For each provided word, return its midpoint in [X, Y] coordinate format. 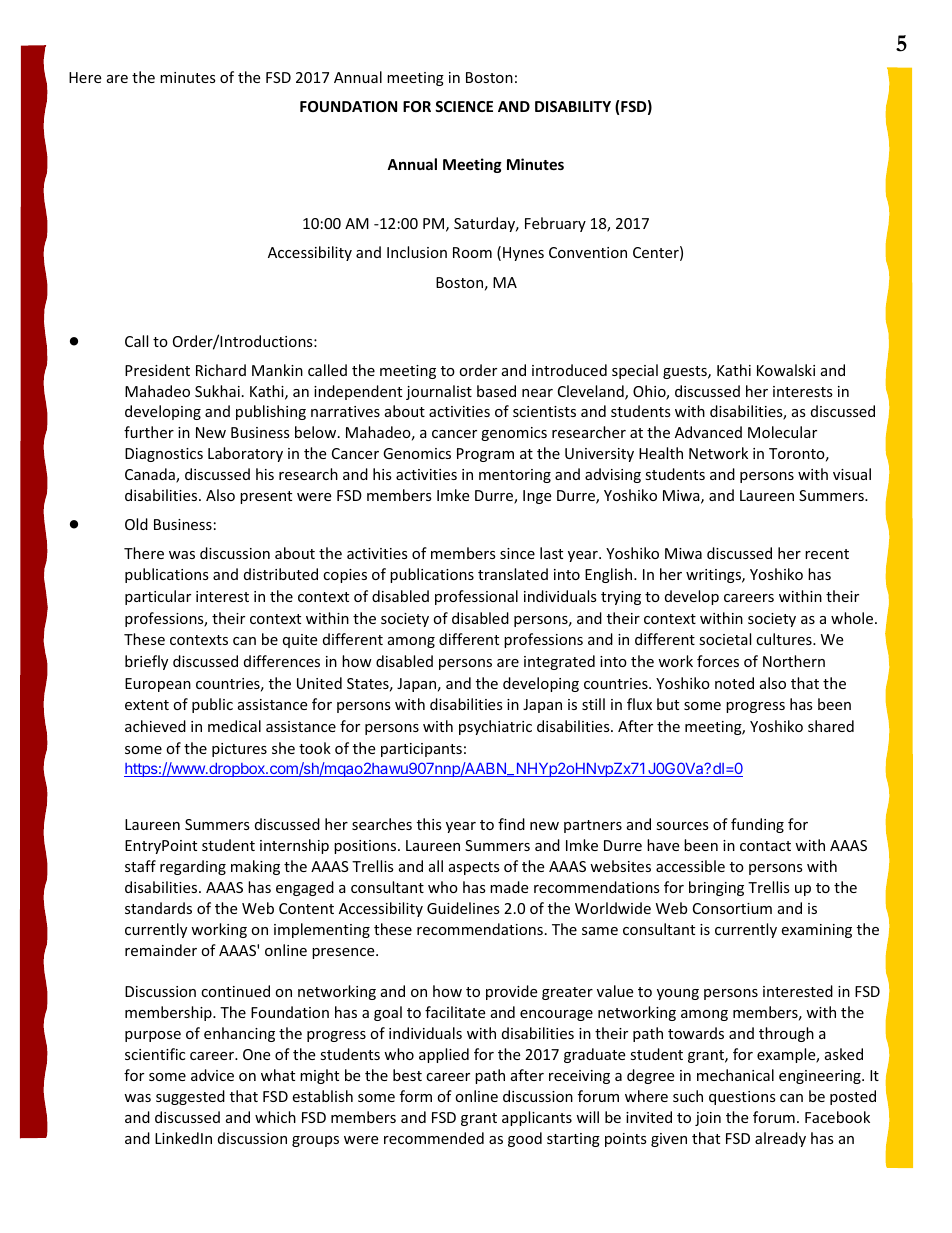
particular [158, 597]
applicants [537, 1118]
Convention [588, 252]
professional [476, 597]
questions [742, 1098]
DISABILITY [573, 106]
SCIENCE [464, 106]
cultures [785, 639]
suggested [190, 1097]
